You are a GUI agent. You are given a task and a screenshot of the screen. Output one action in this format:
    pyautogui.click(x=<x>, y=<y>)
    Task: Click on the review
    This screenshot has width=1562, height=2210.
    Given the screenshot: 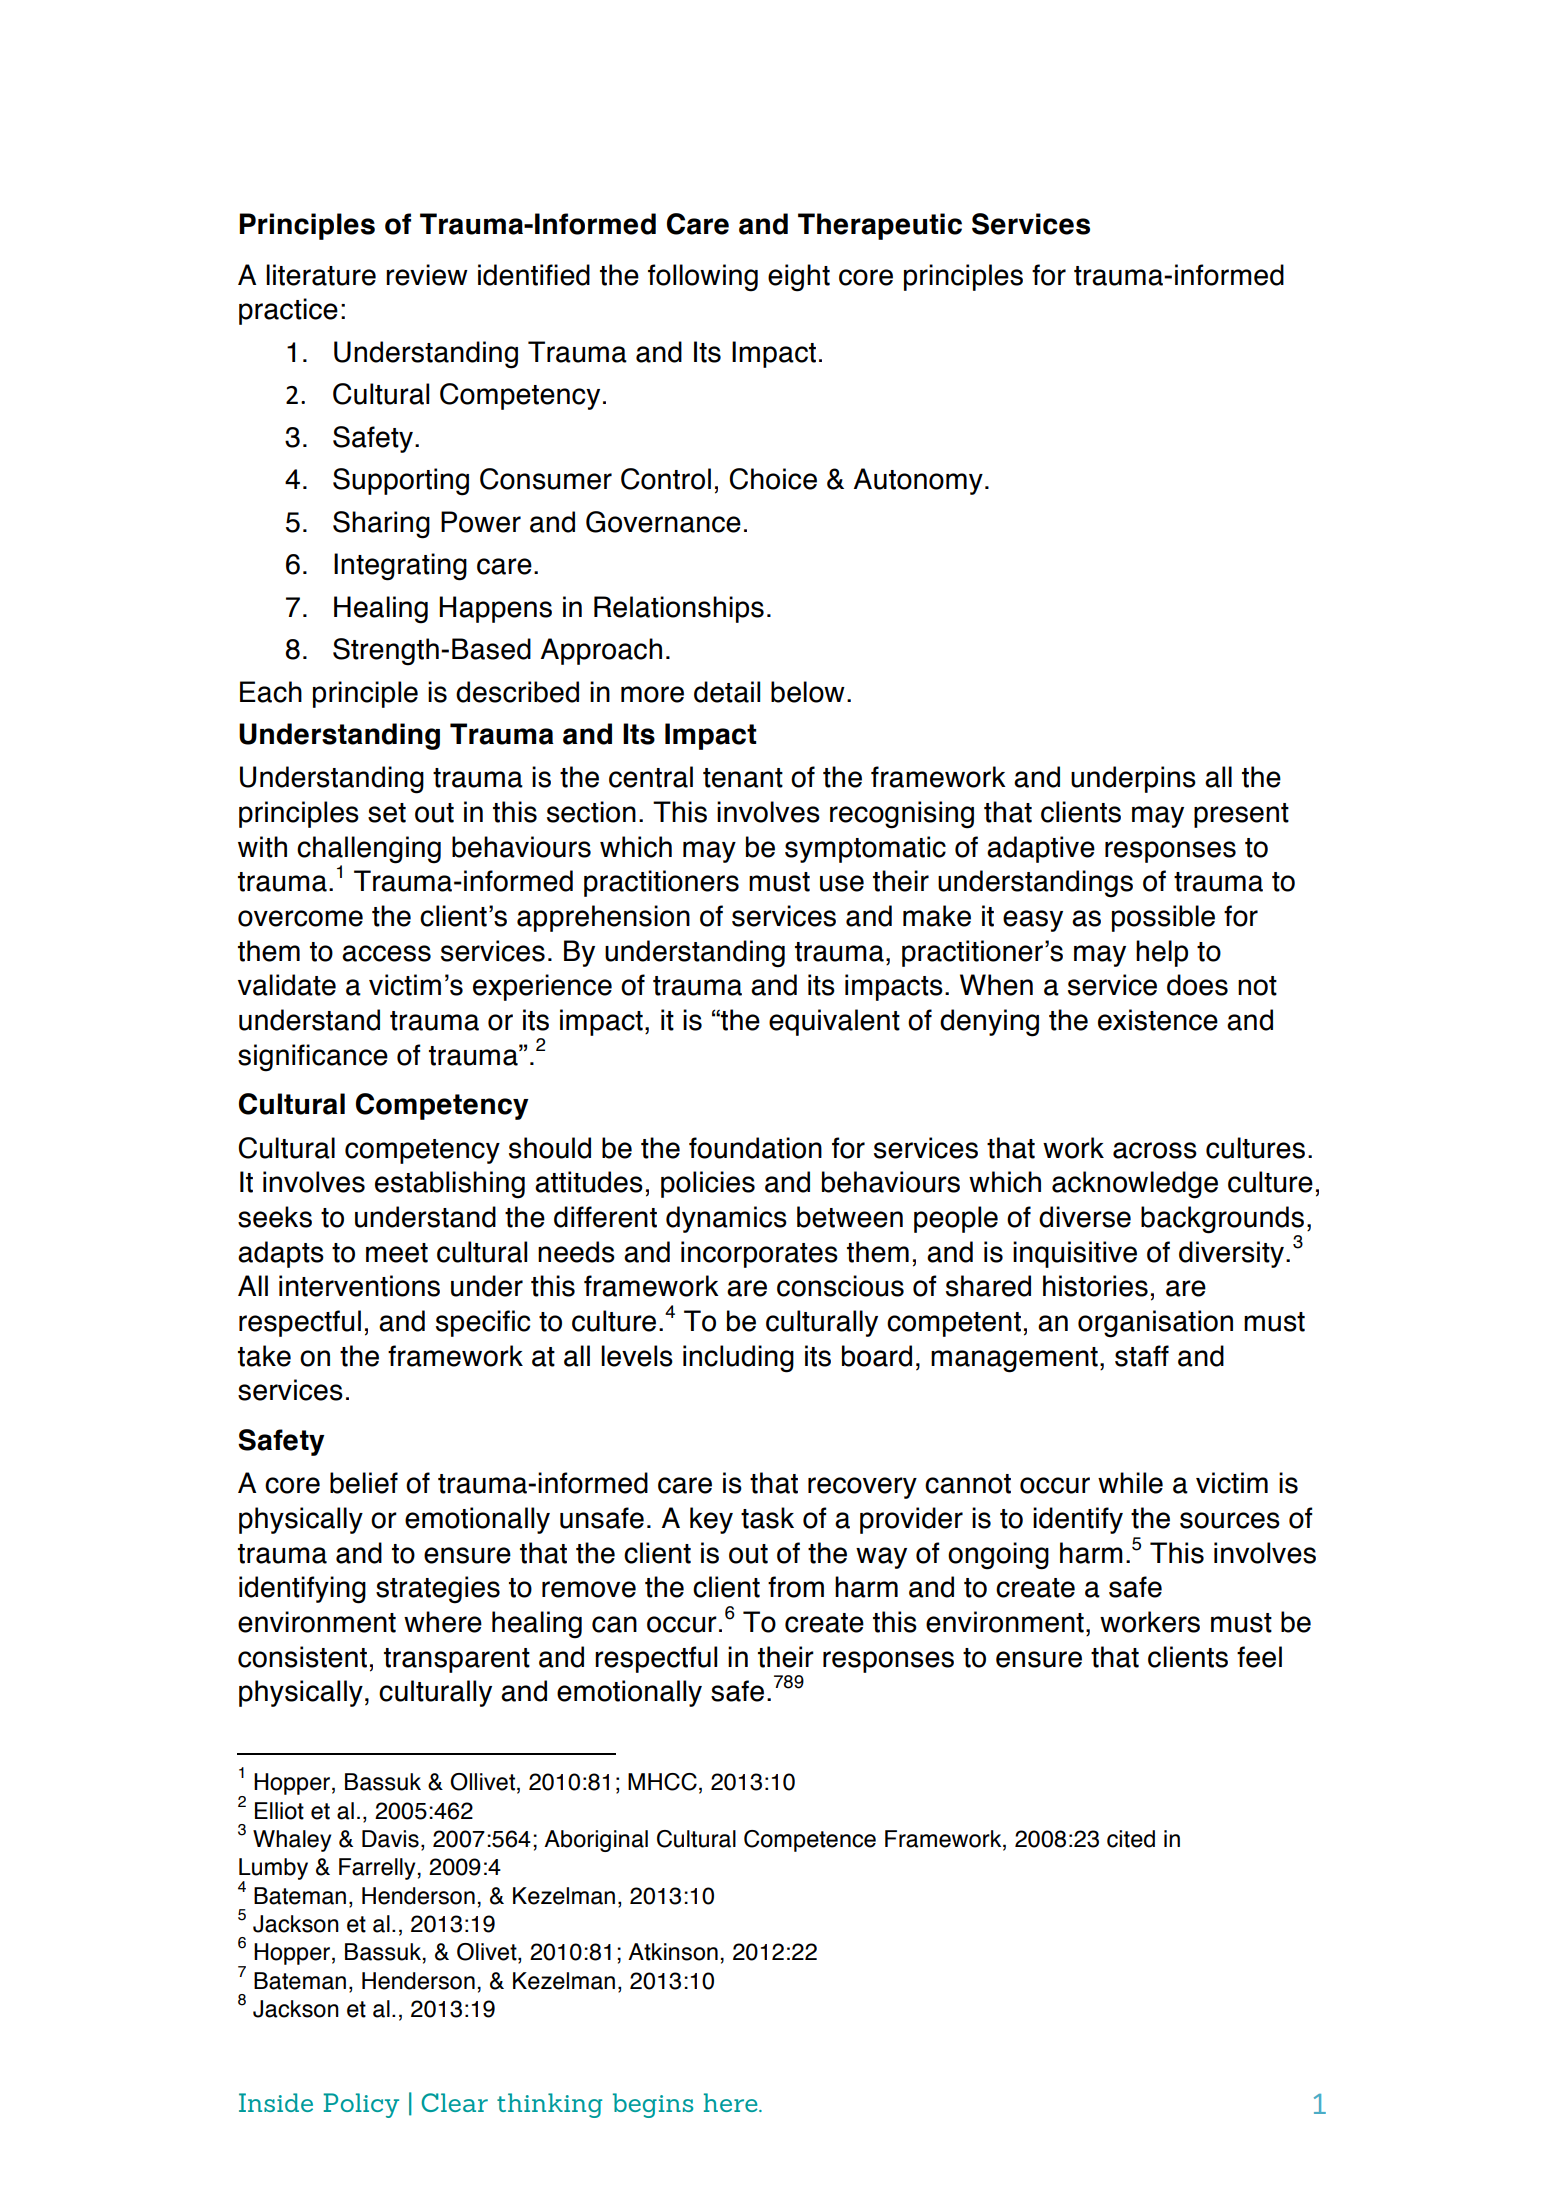 What is the action you would take?
    pyautogui.click(x=427, y=275)
